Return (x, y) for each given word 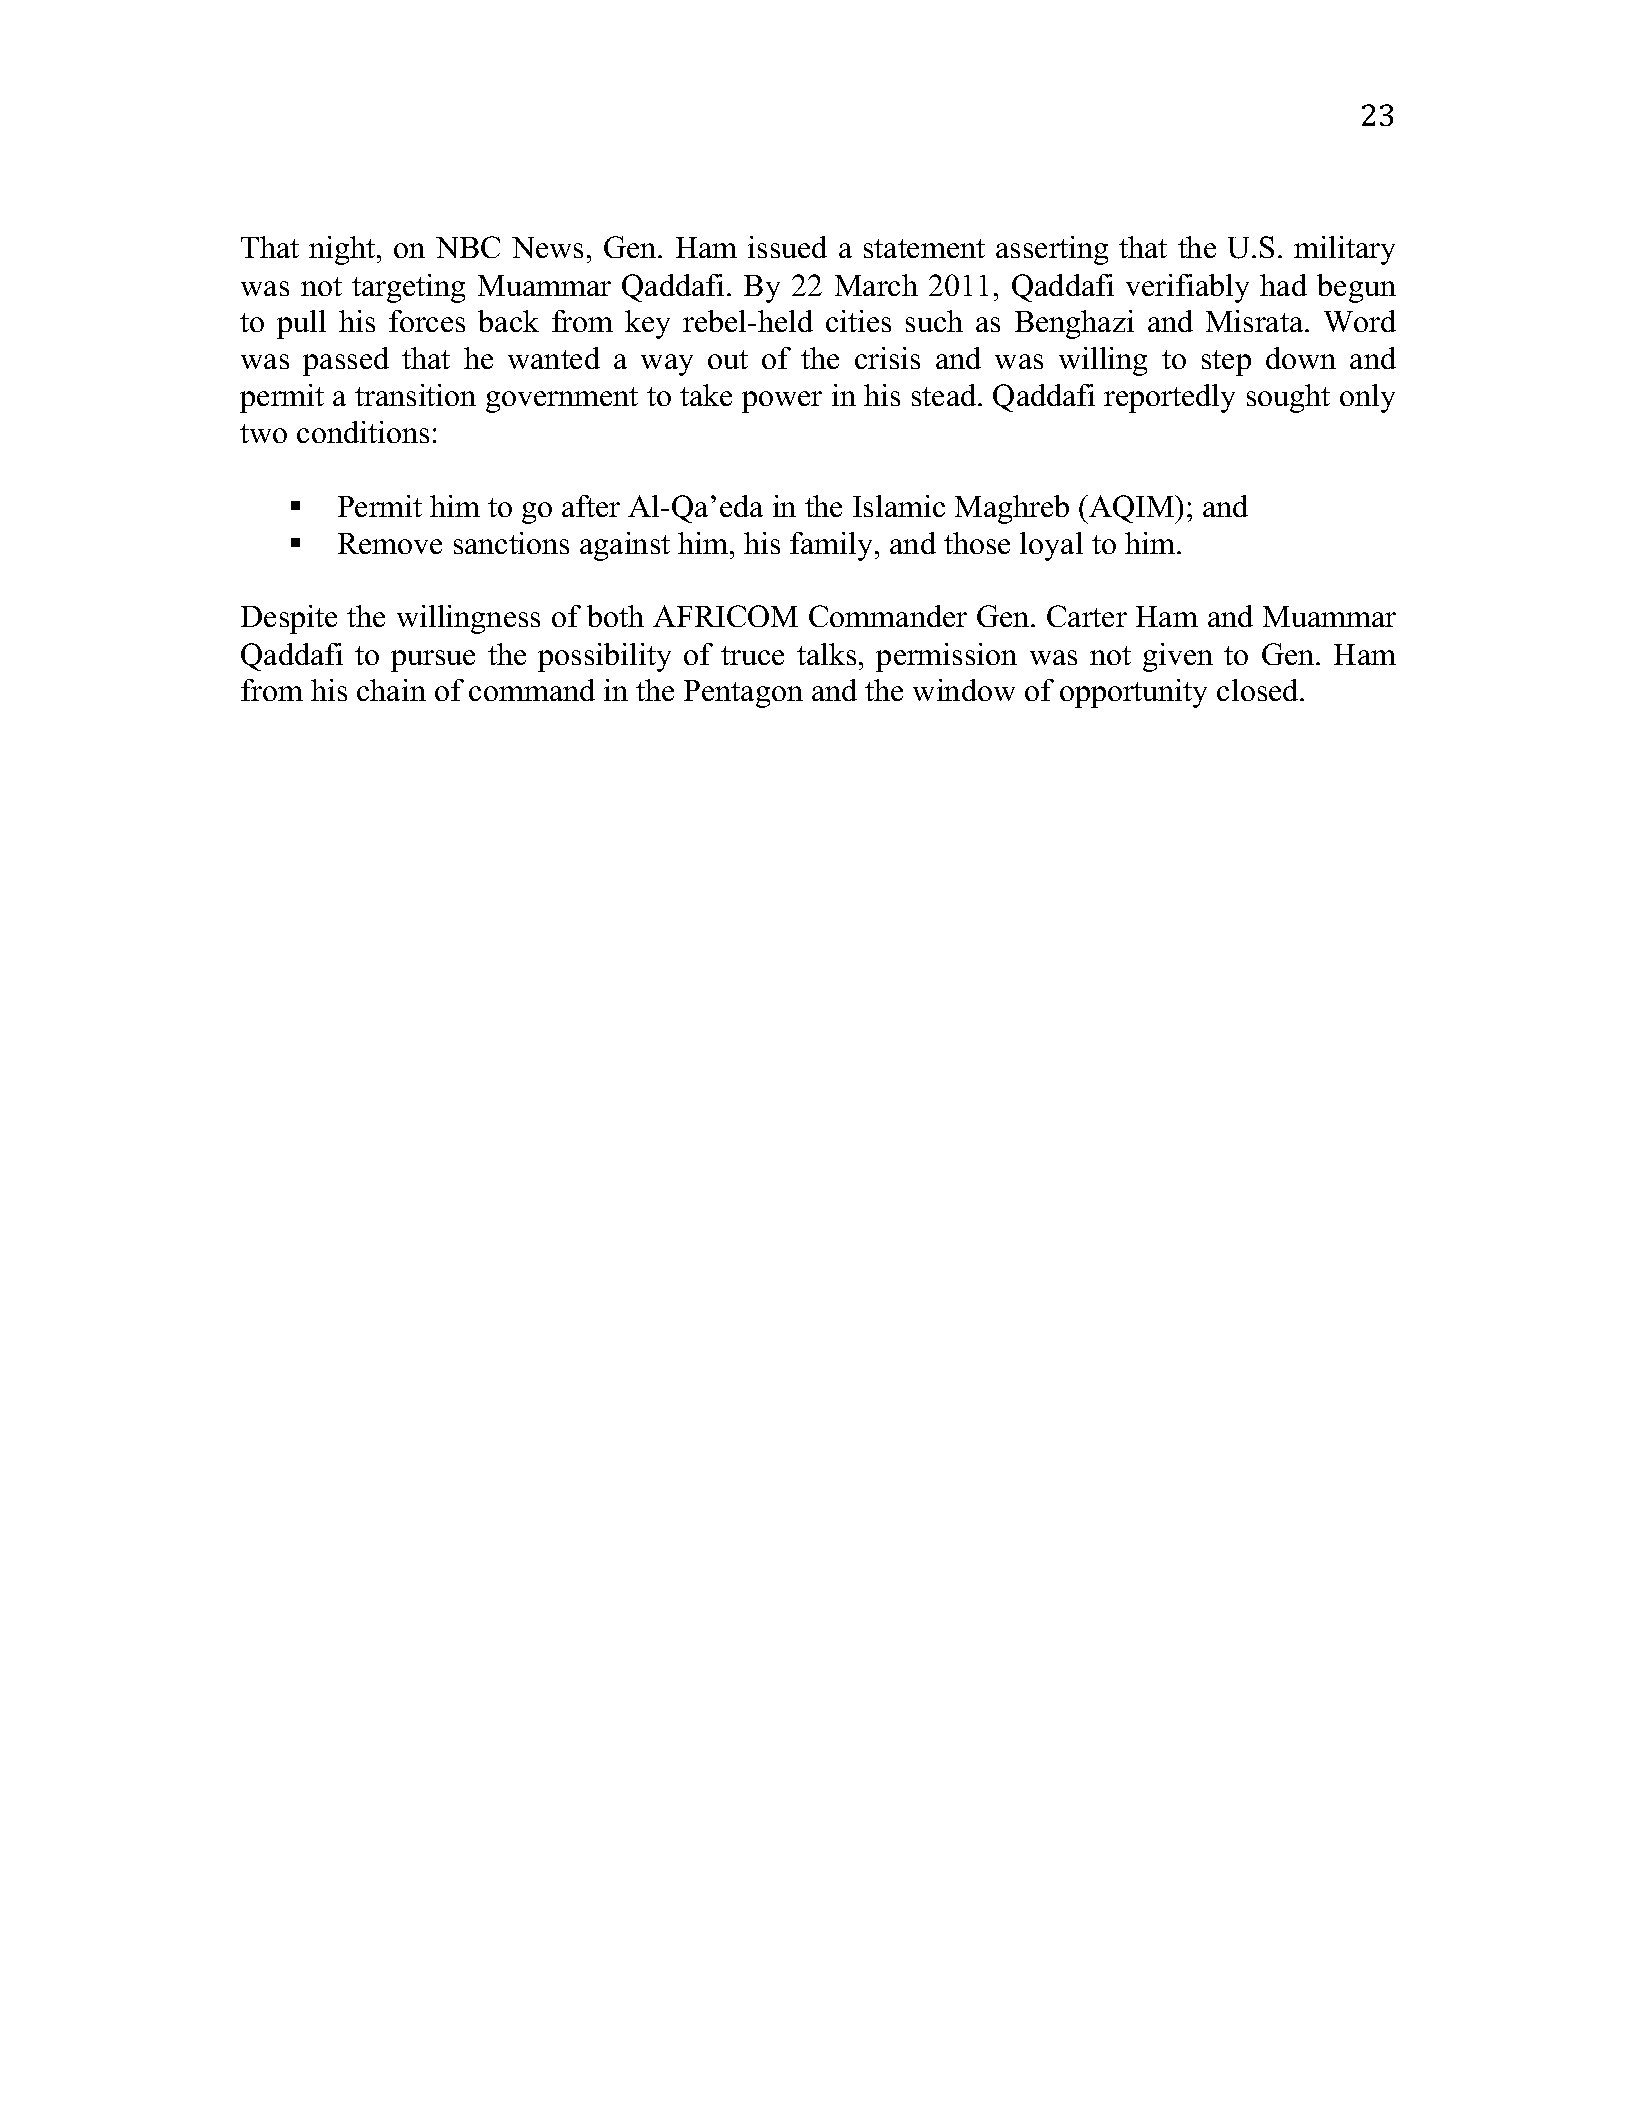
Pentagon (743, 694)
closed (1259, 690)
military (1344, 250)
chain (391, 690)
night (343, 250)
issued (787, 247)
